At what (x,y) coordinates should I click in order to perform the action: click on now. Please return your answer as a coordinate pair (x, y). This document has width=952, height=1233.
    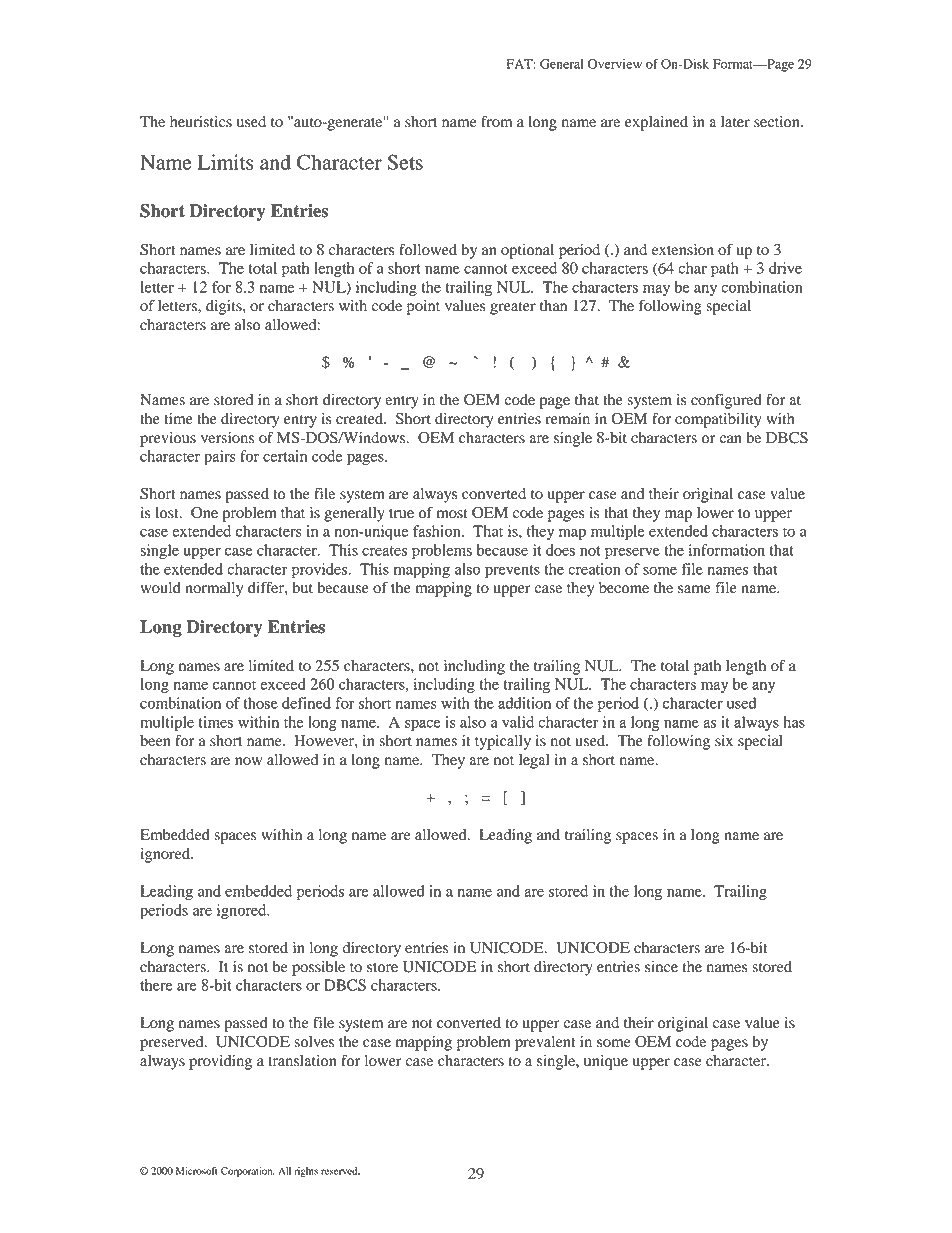
    Looking at the image, I should click on (248, 761).
